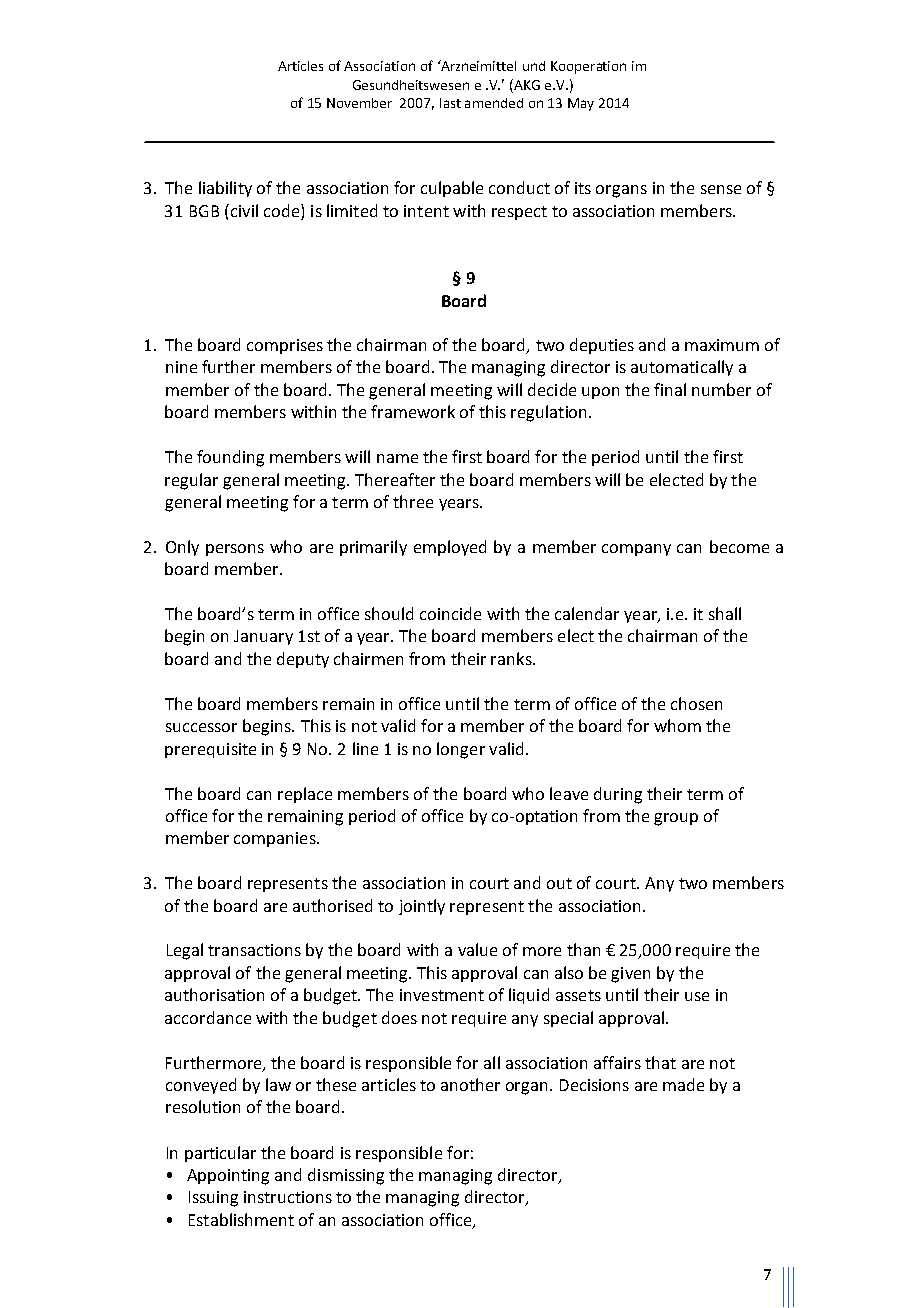 Image resolution: width=924 pixels, height=1308 pixels. I want to click on companies, so click(276, 839).
